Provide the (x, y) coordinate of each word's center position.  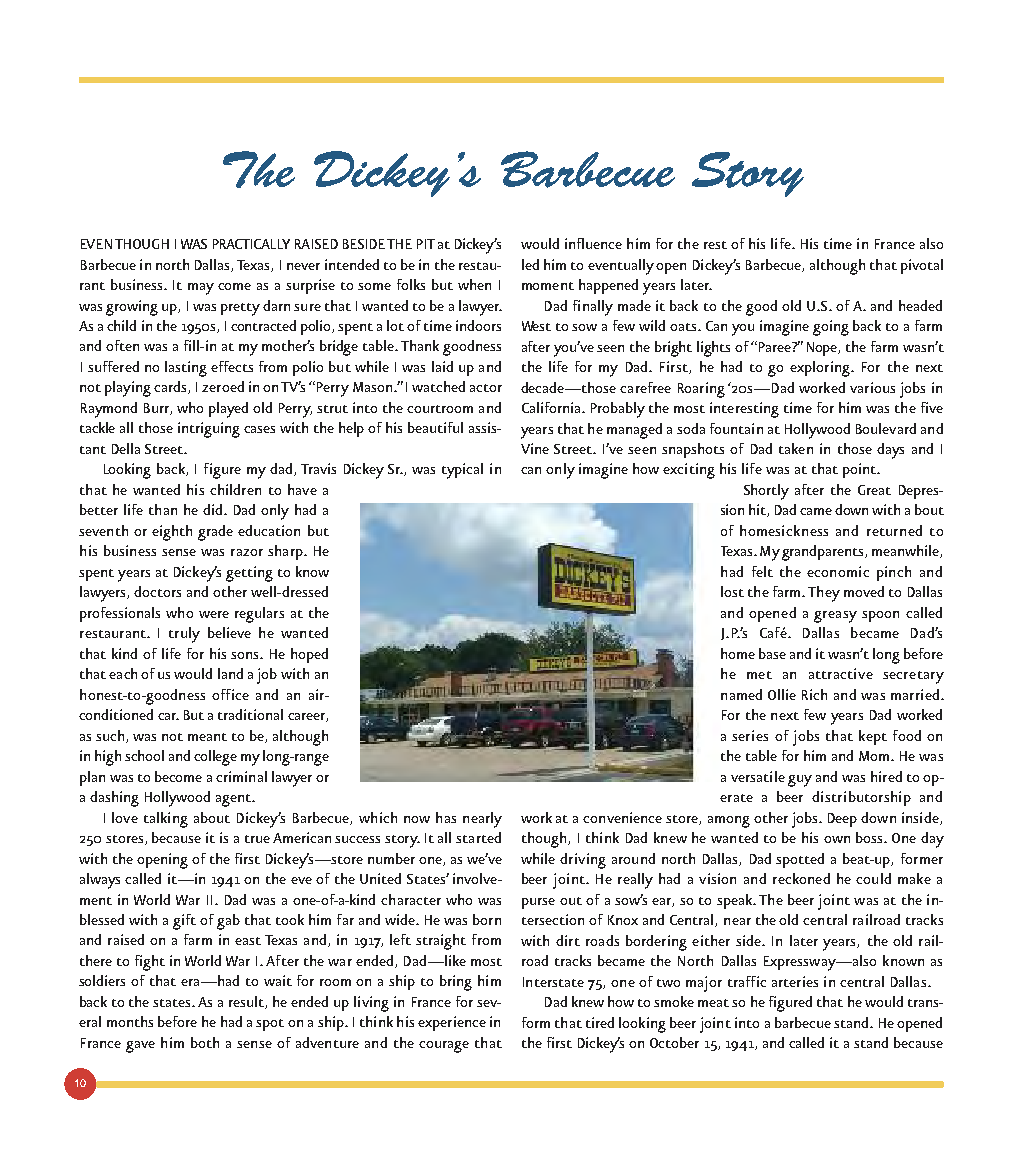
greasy (835, 617)
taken (796, 448)
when (474, 284)
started (478, 837)
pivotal (922, 266)
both (205, 1042)
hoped (309, 655)
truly (184, 635)
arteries (795, 981)
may (201, 289)
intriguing (209, 430)
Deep (842, 820)
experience (452, 1023)
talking (166, 820)
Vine (535, 448)
